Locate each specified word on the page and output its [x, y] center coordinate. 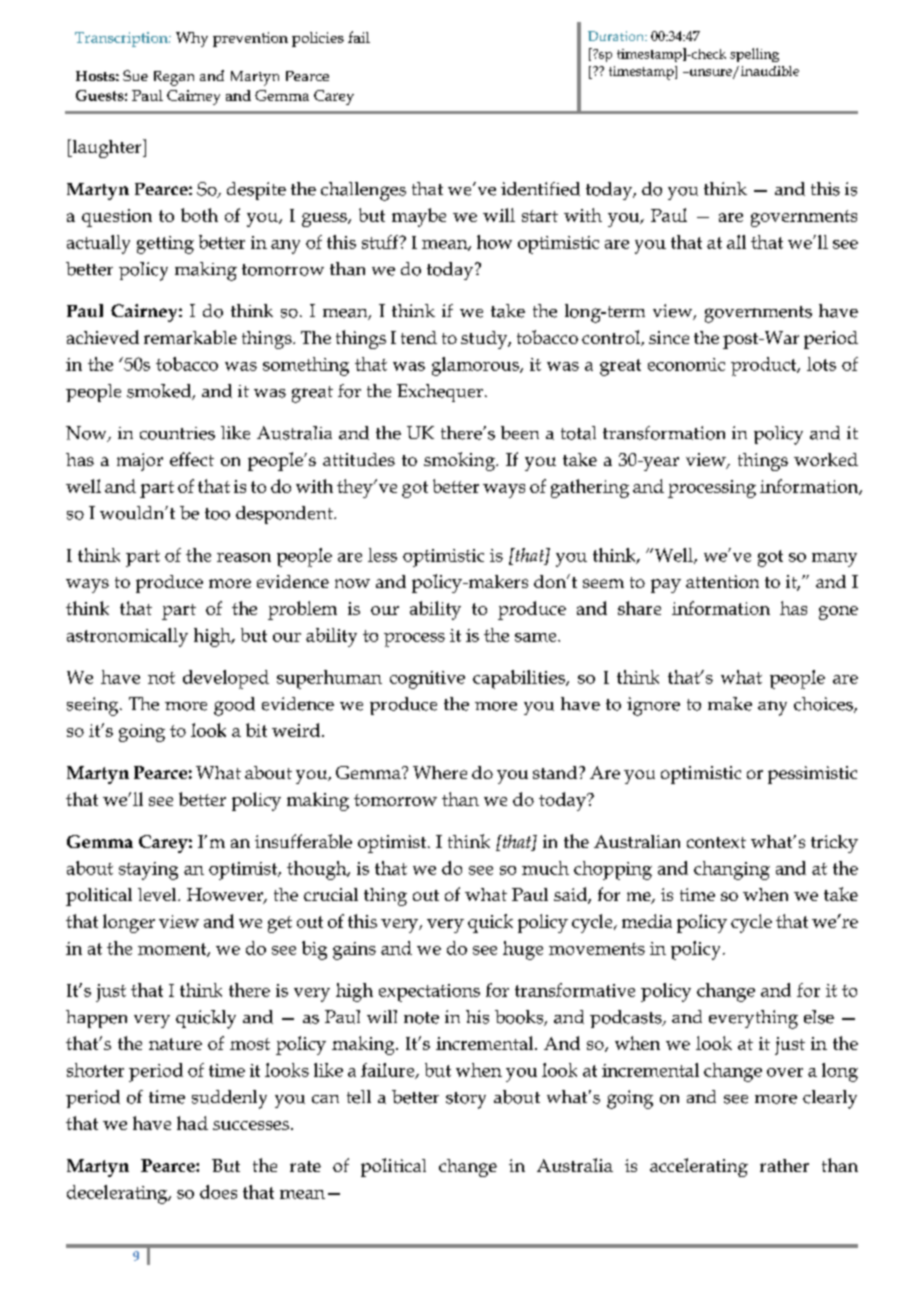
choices [824, 705]
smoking [460, 461]
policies [318, 39]
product [765, 366]
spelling [754, 55]
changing [732, 870]
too [217, 514]
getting [165, 245]
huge [523, 950]
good [234, 706]
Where [440, 772]
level [158, 894]
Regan [174, 78]
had [192, 1123]
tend [419, 337]
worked [826, 459]
